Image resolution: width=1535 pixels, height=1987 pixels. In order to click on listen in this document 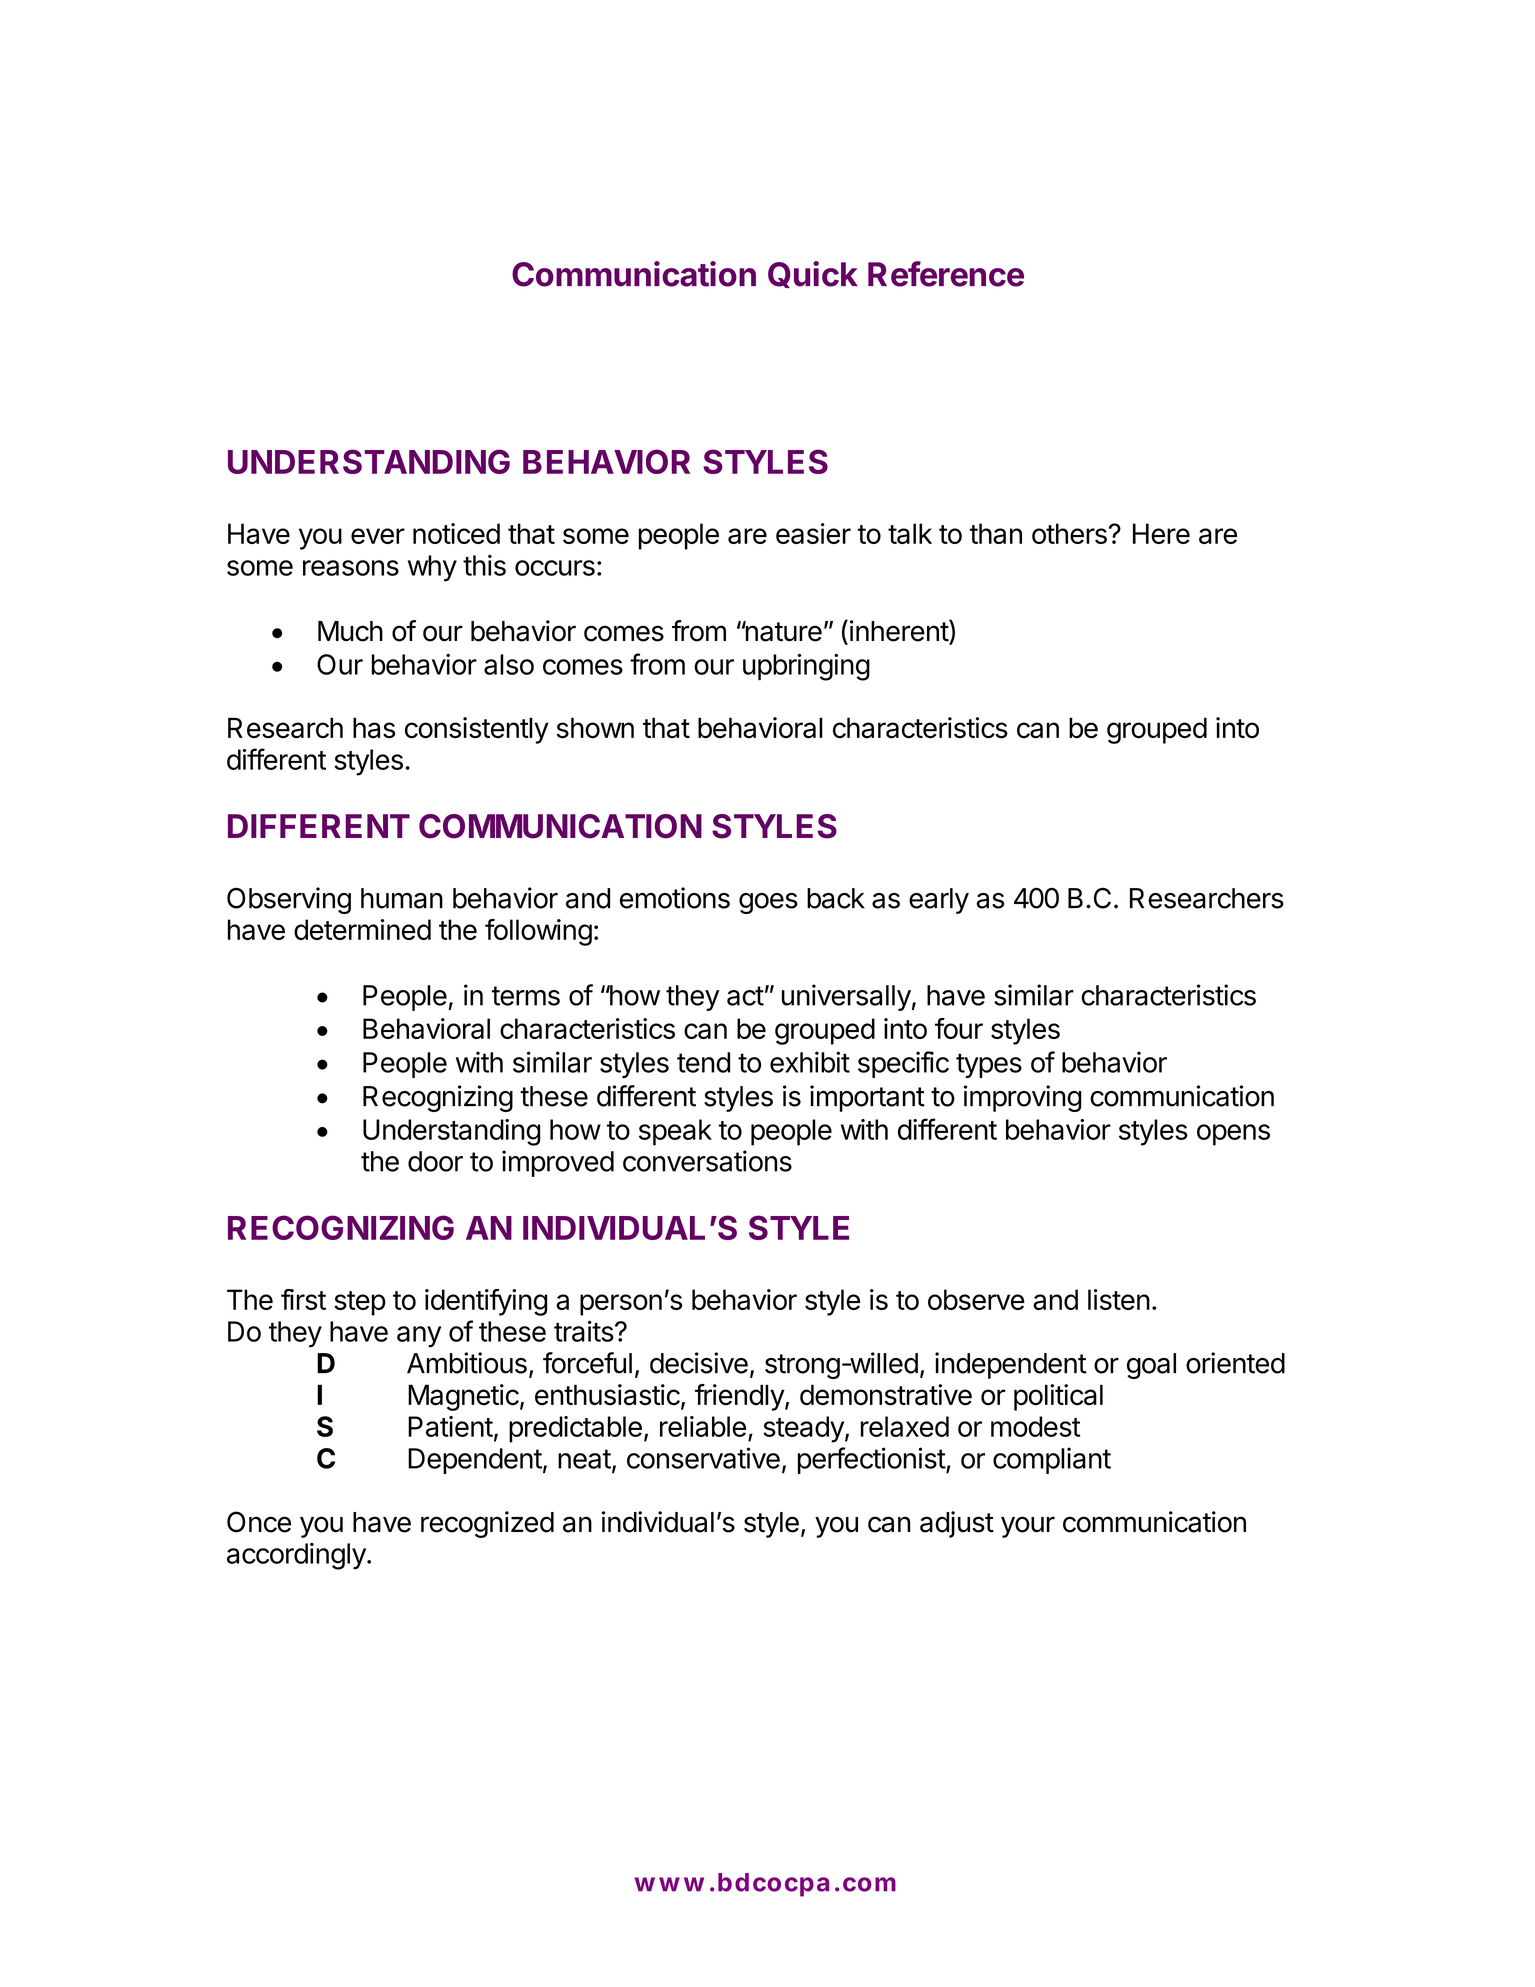, I will do `click(1119, 1299)`.
